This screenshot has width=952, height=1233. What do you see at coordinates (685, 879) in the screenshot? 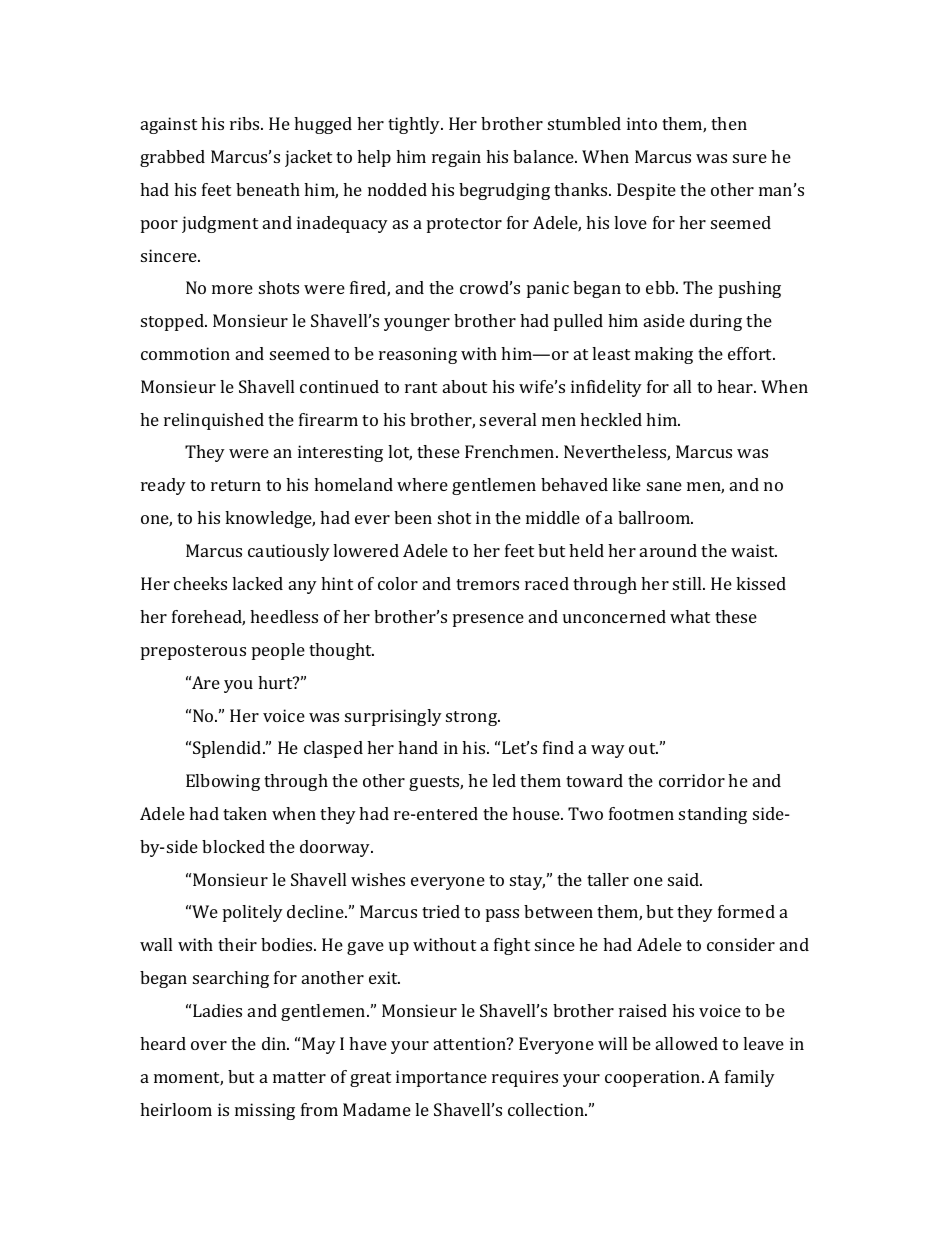
I see `said` at bounding box center [685, 879].
